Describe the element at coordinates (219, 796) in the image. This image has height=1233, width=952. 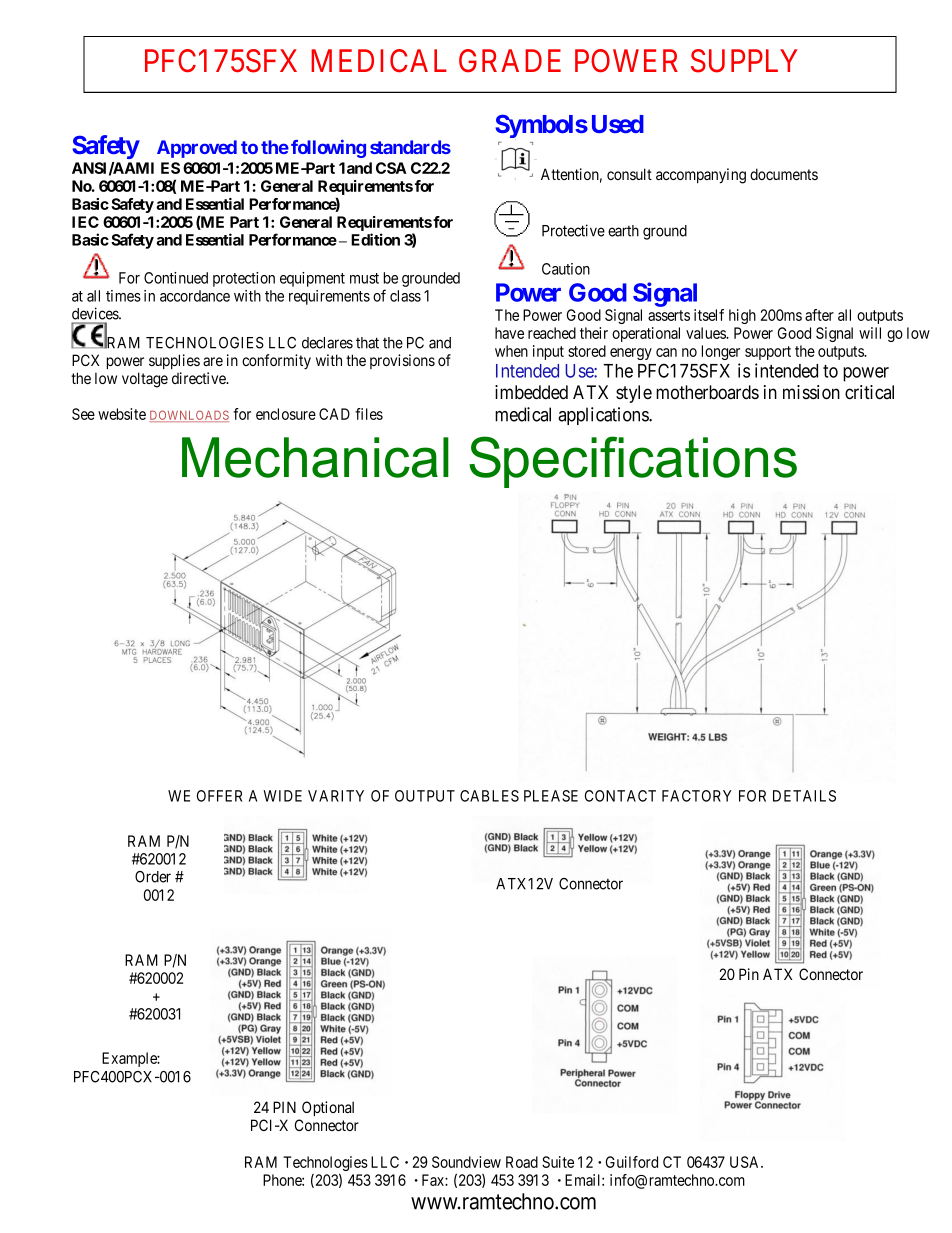
I see `OFFER` at that location.
